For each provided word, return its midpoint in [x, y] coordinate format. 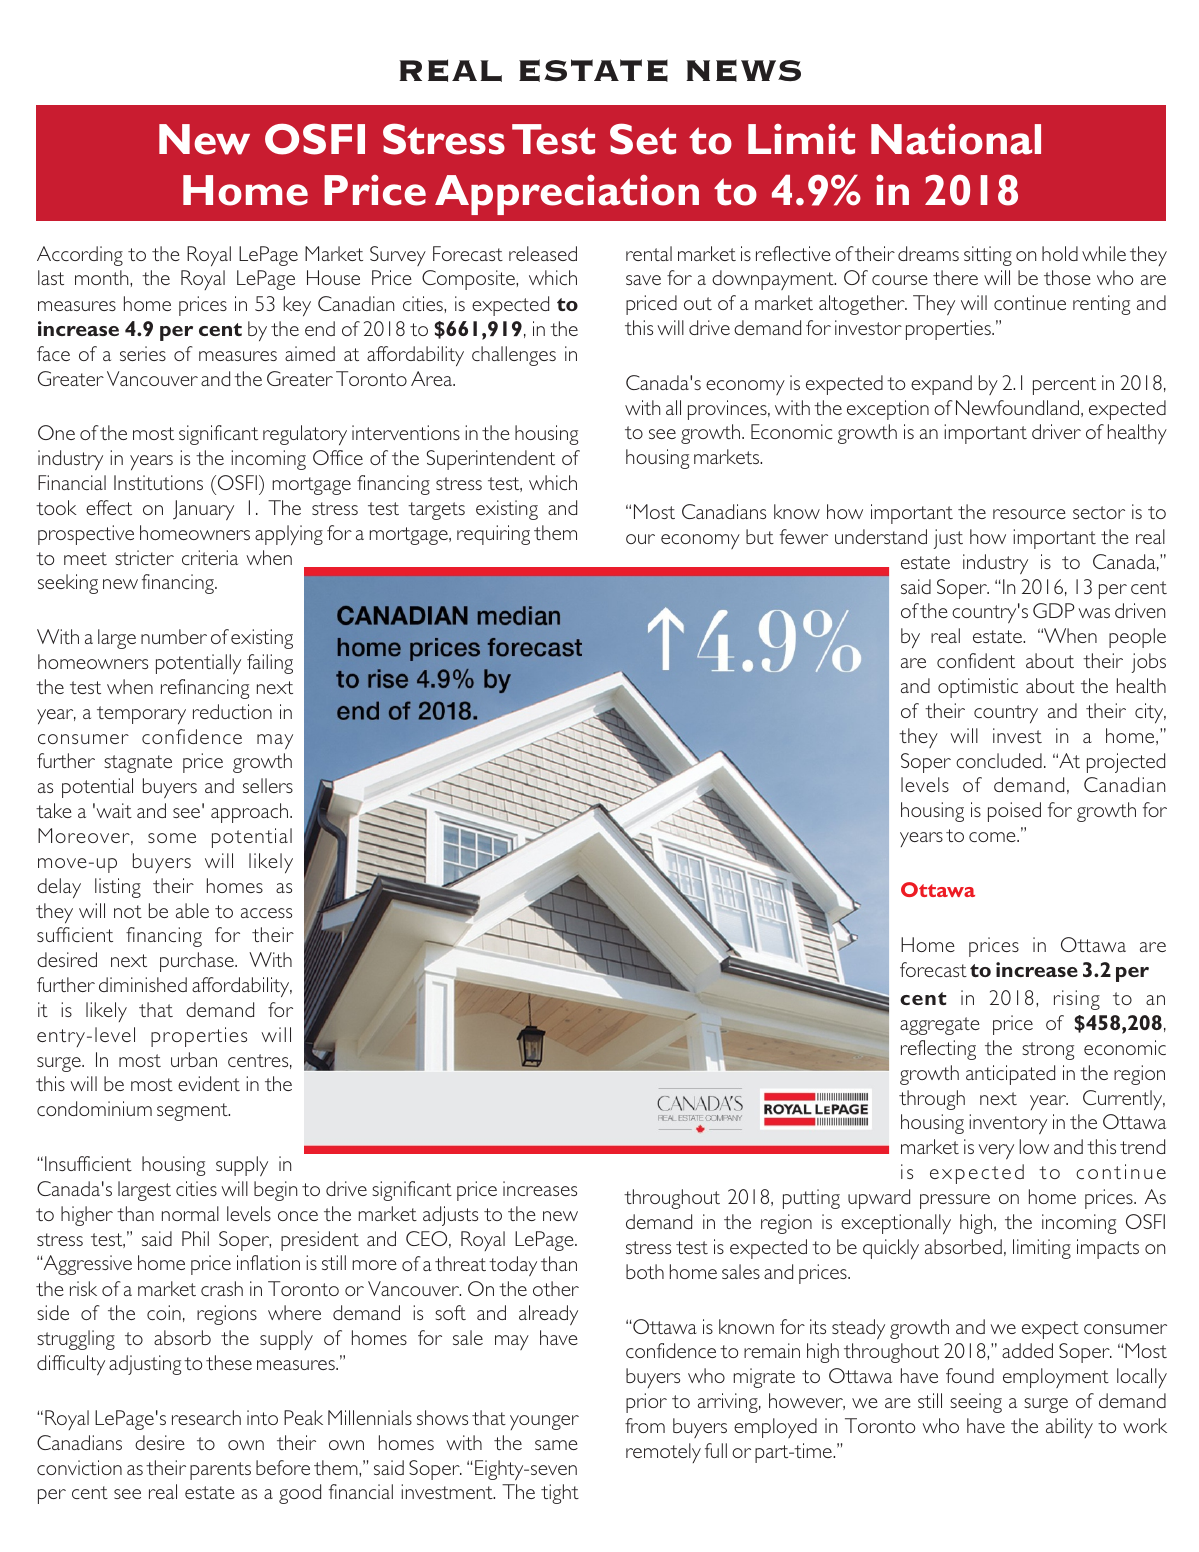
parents [220, 1471]
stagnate [138, 764]
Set [643, 139]
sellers [268, 785]
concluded [999, 760]
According [80, 256]
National [956, 139]
